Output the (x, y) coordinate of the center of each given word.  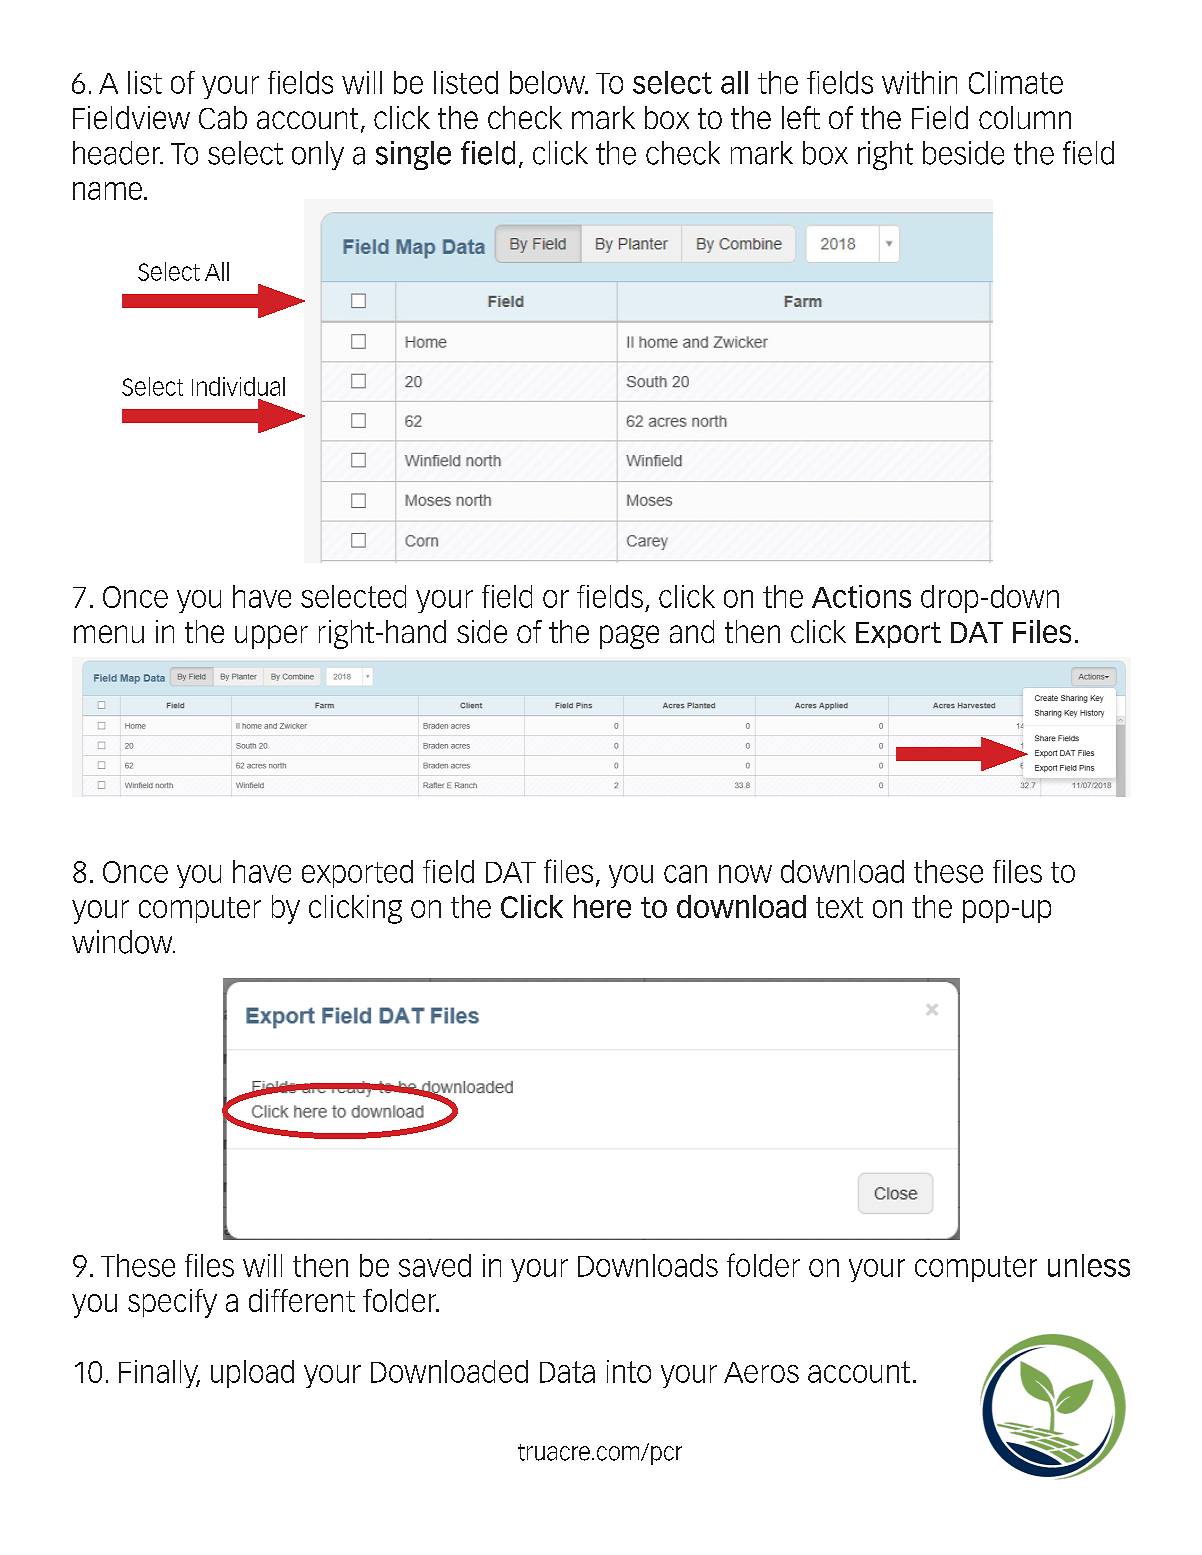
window (123, 942)
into (629, 1371)
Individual (238, 386)
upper (271, 637)
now (745, 874)
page (629, 637)
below (549, 82)
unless (1089, 1265)
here (602, 906)
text (839, 907)
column (1025, 117)
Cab (223, 117)
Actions (861, 596)
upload (252, 1374)
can (685, 874)
